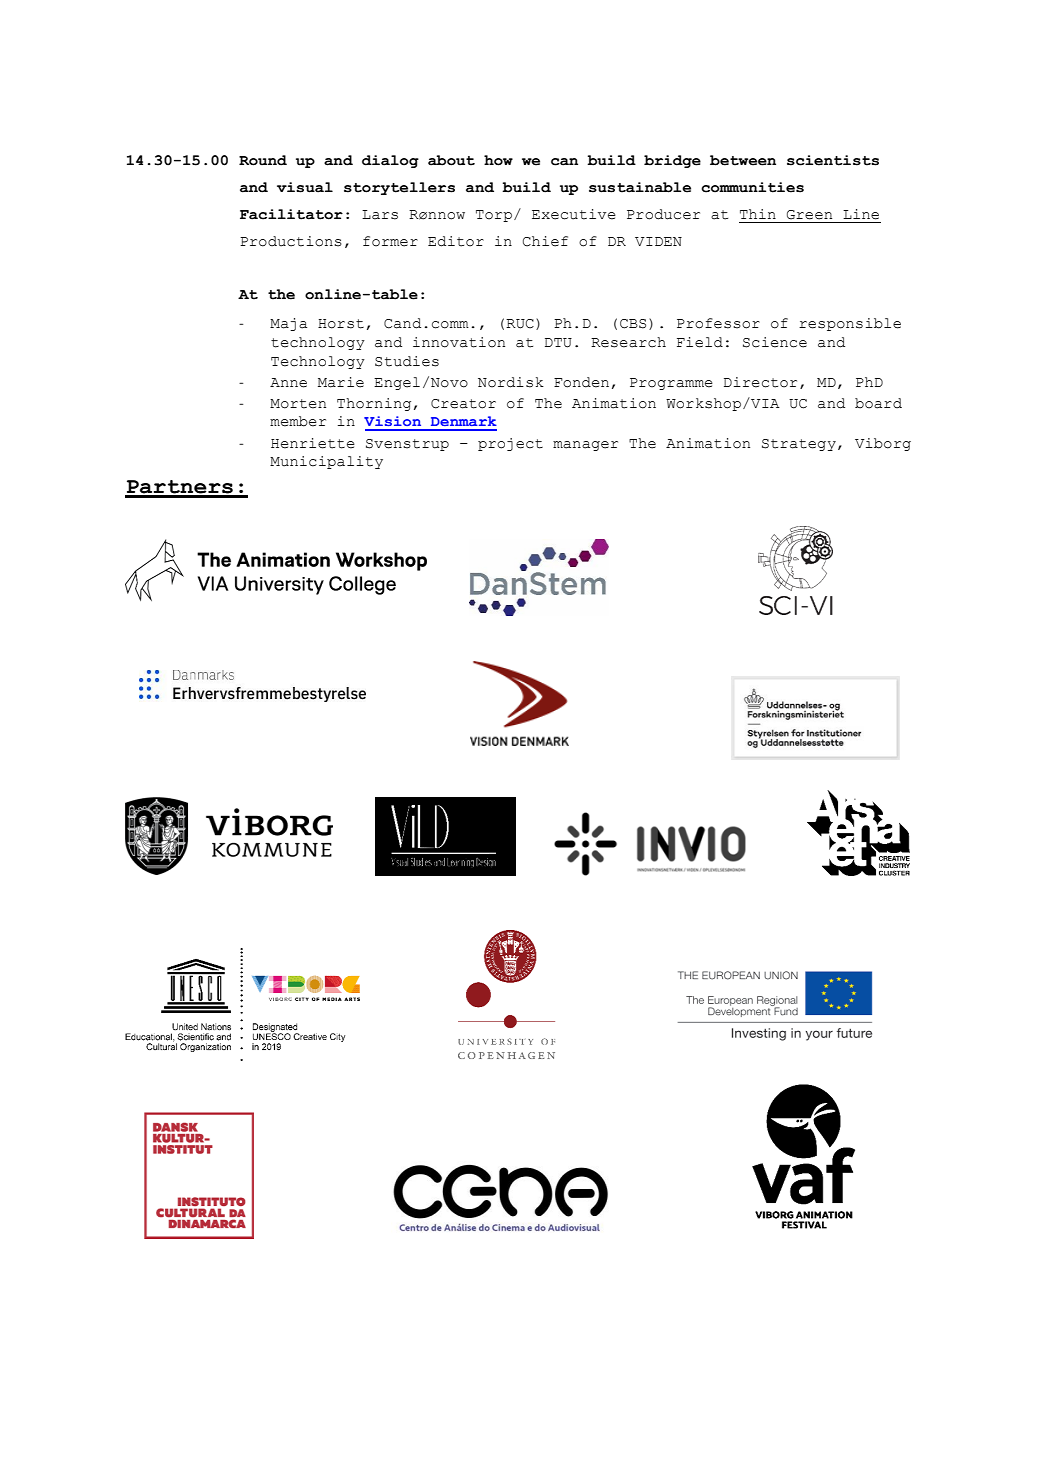 This screenshot has width=1039, height=1470. What do you see at coordinates (407, 361) in the screenshot?
I see `Studies` at bounding box center [407, 361].
